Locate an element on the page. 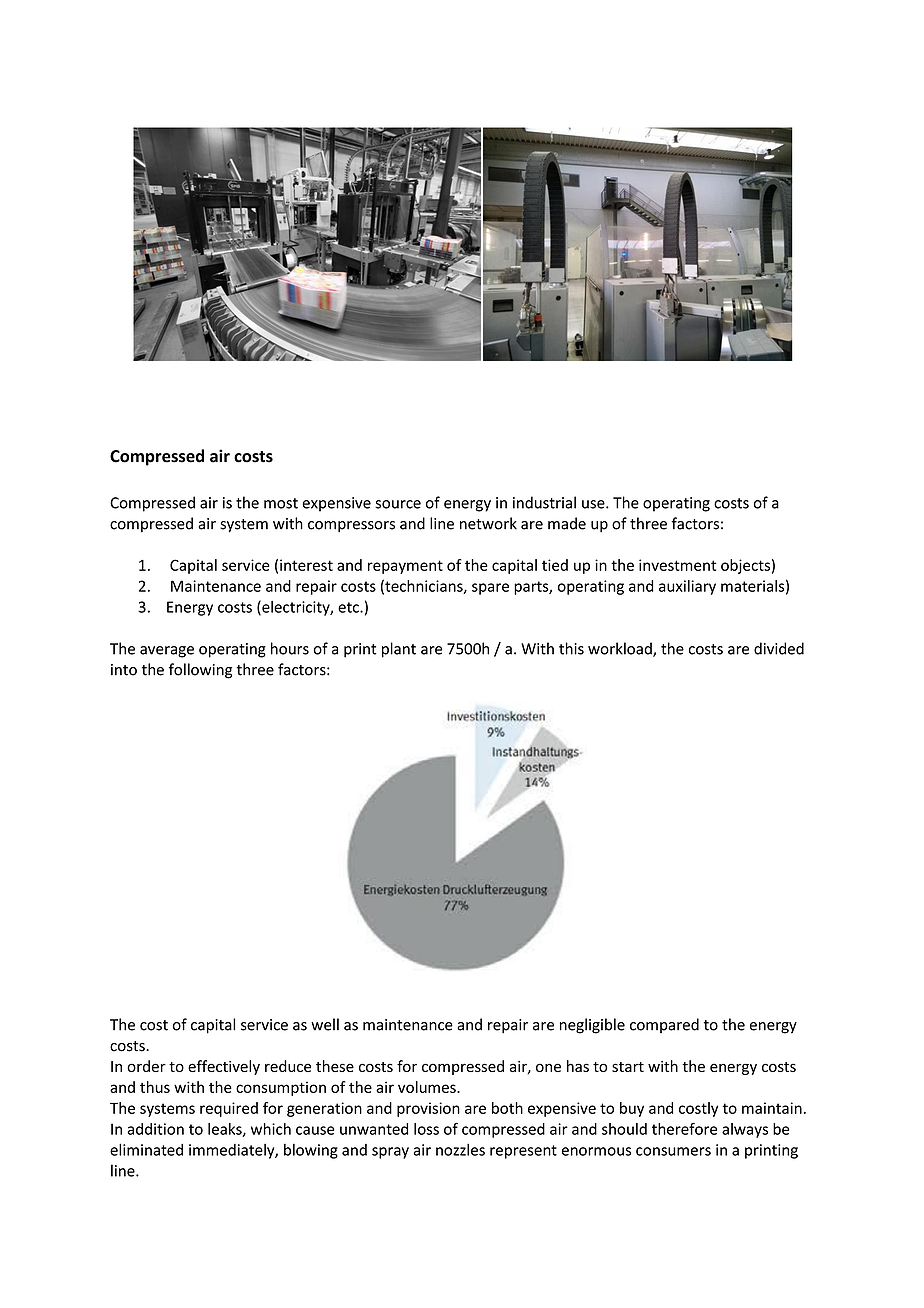 Image resolution: width=924 pixels, height=1308 pixels. well is located at coordinates (325, 1024).
